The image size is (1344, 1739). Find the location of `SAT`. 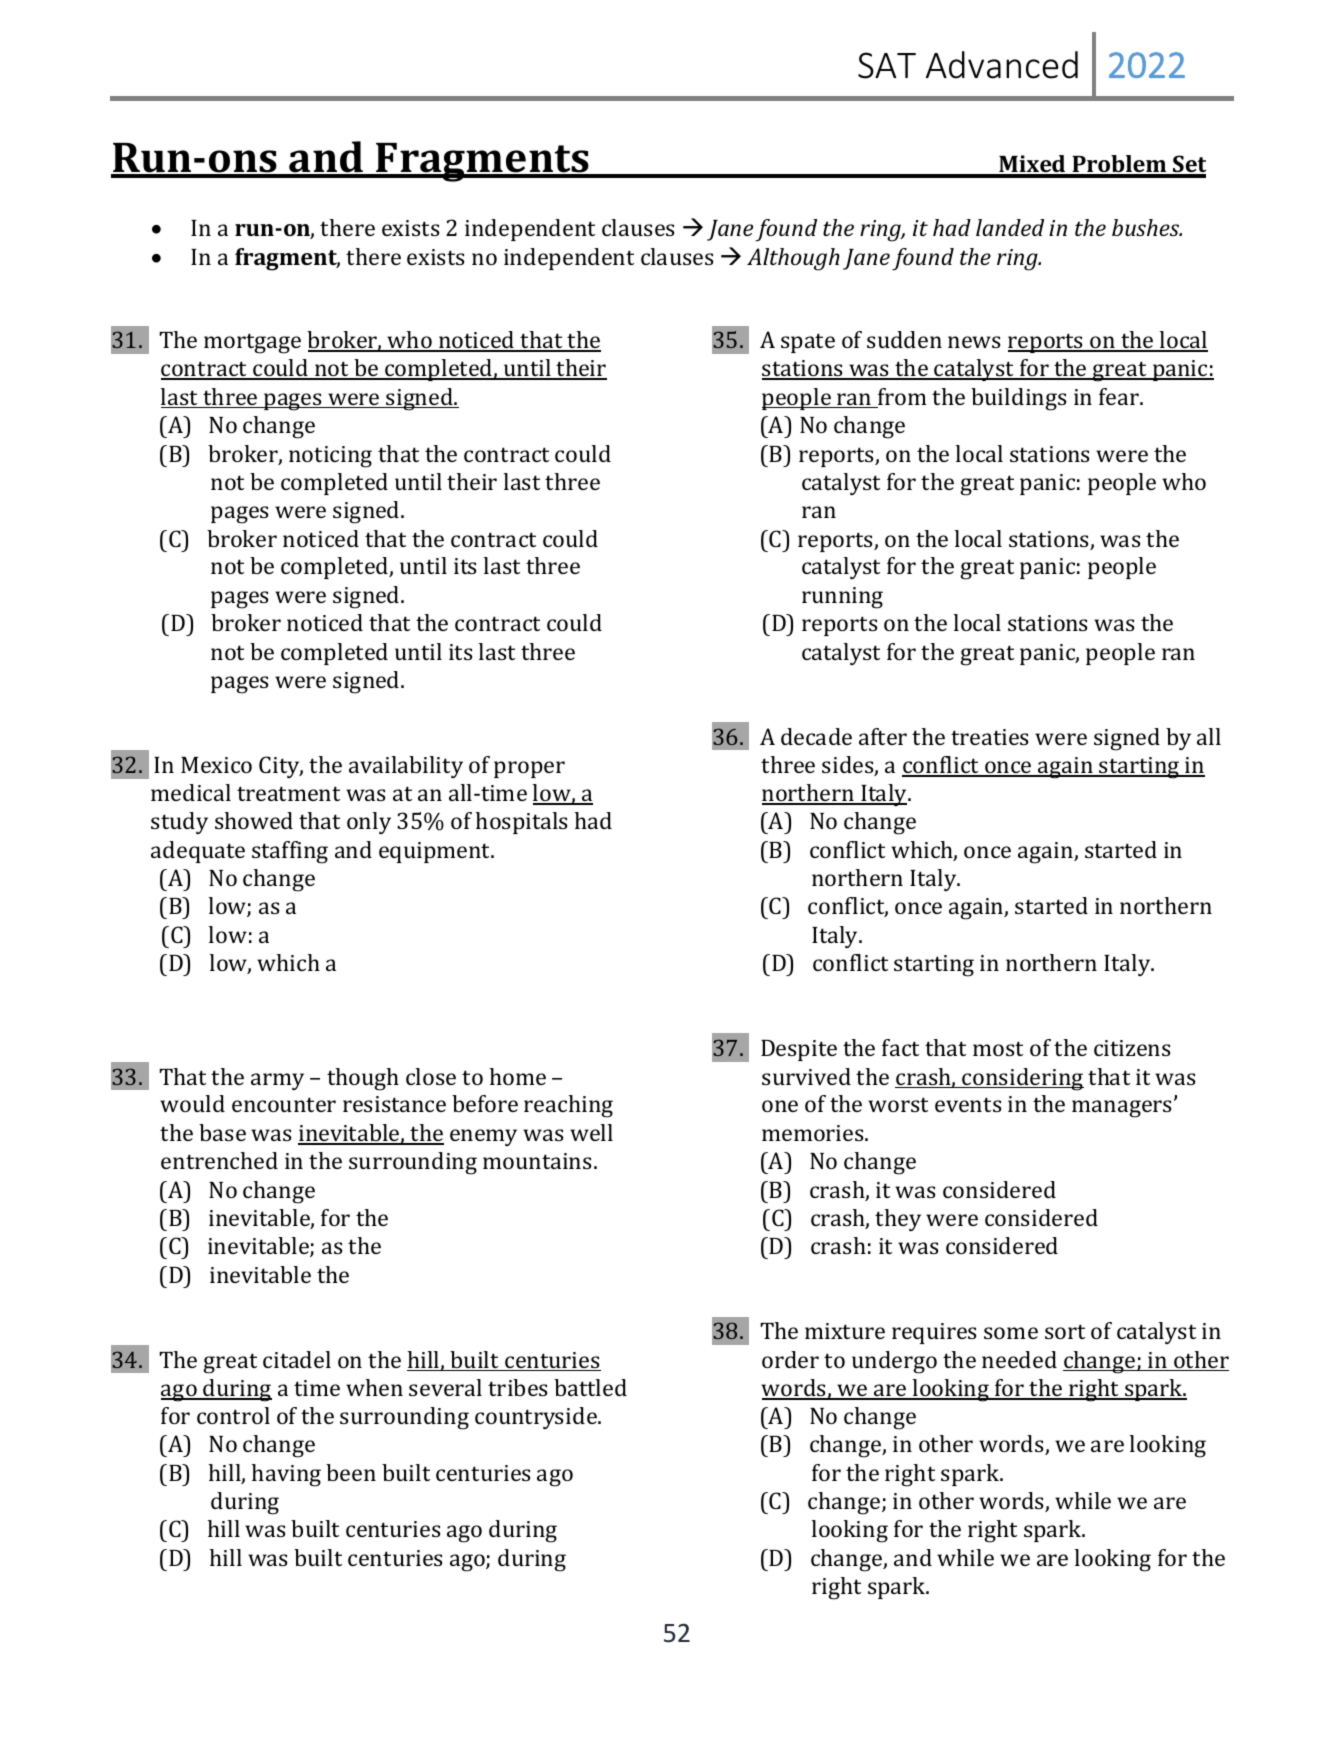

SAT is located at coordinates (887, 65).
